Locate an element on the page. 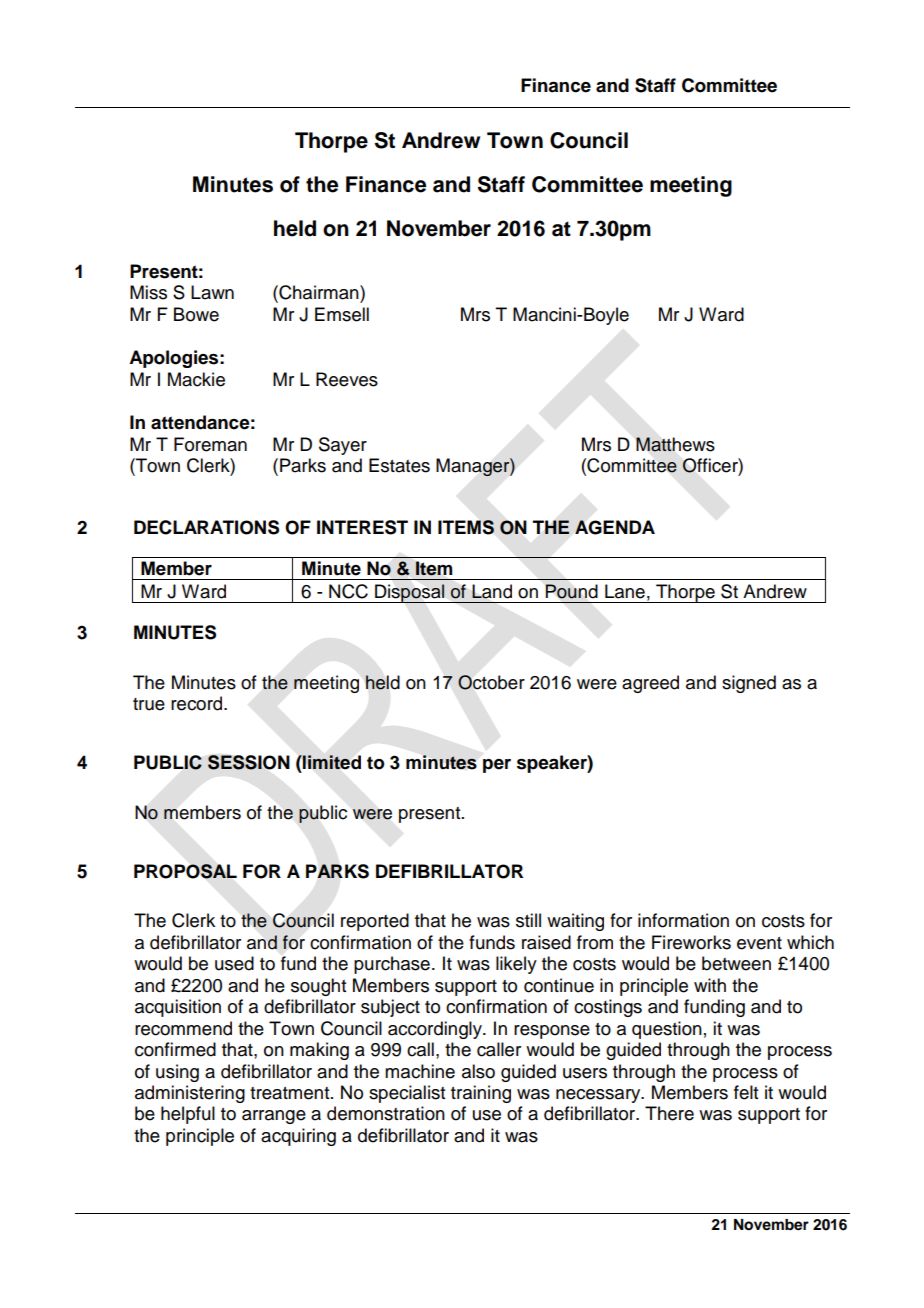 The height and width of the image is (1308, 924). October is located at coordinates (491, 682).
